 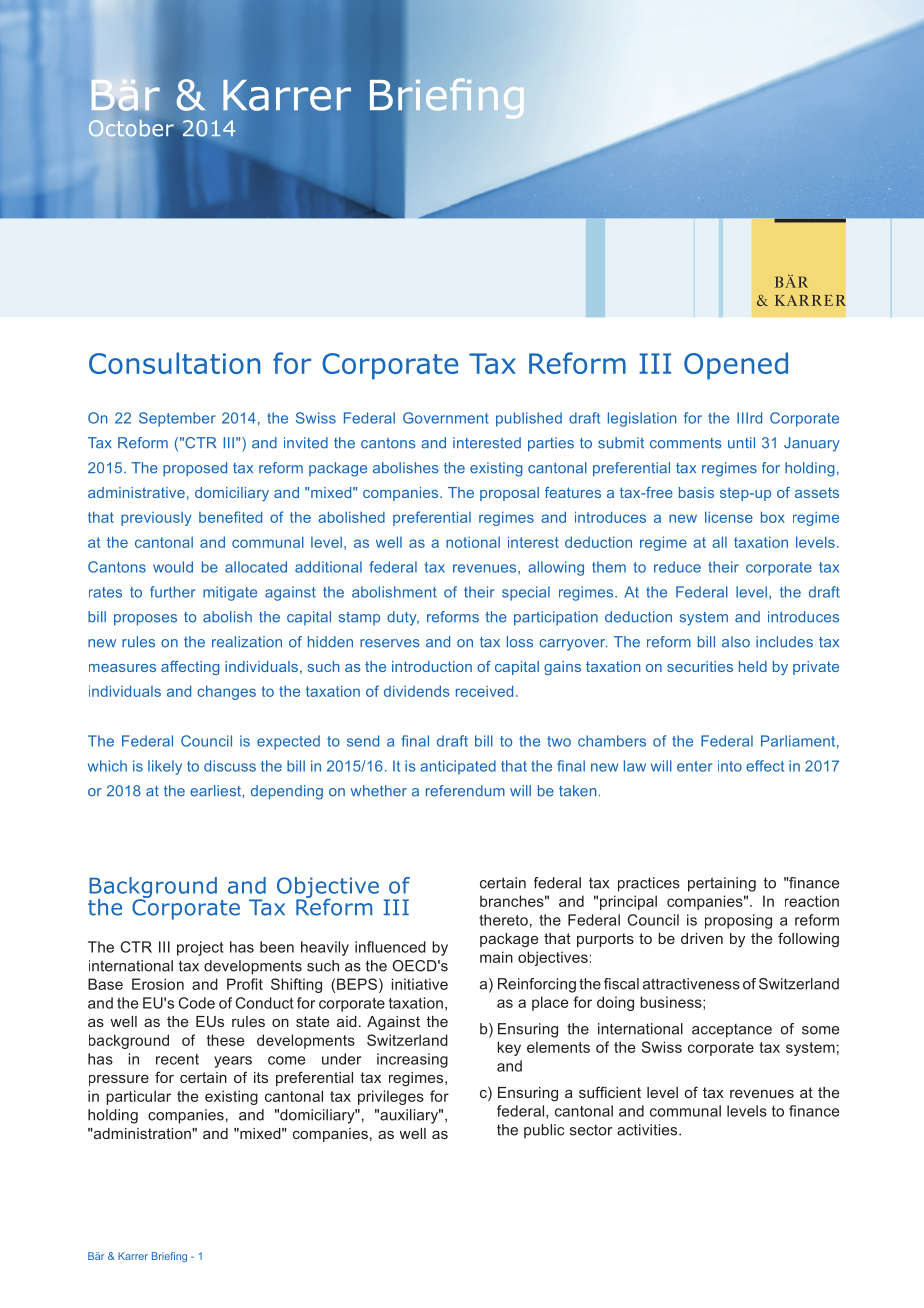 What do you see at coordinates (730, 766) in the page?
I see `into` at bounding box center [730, 766].
